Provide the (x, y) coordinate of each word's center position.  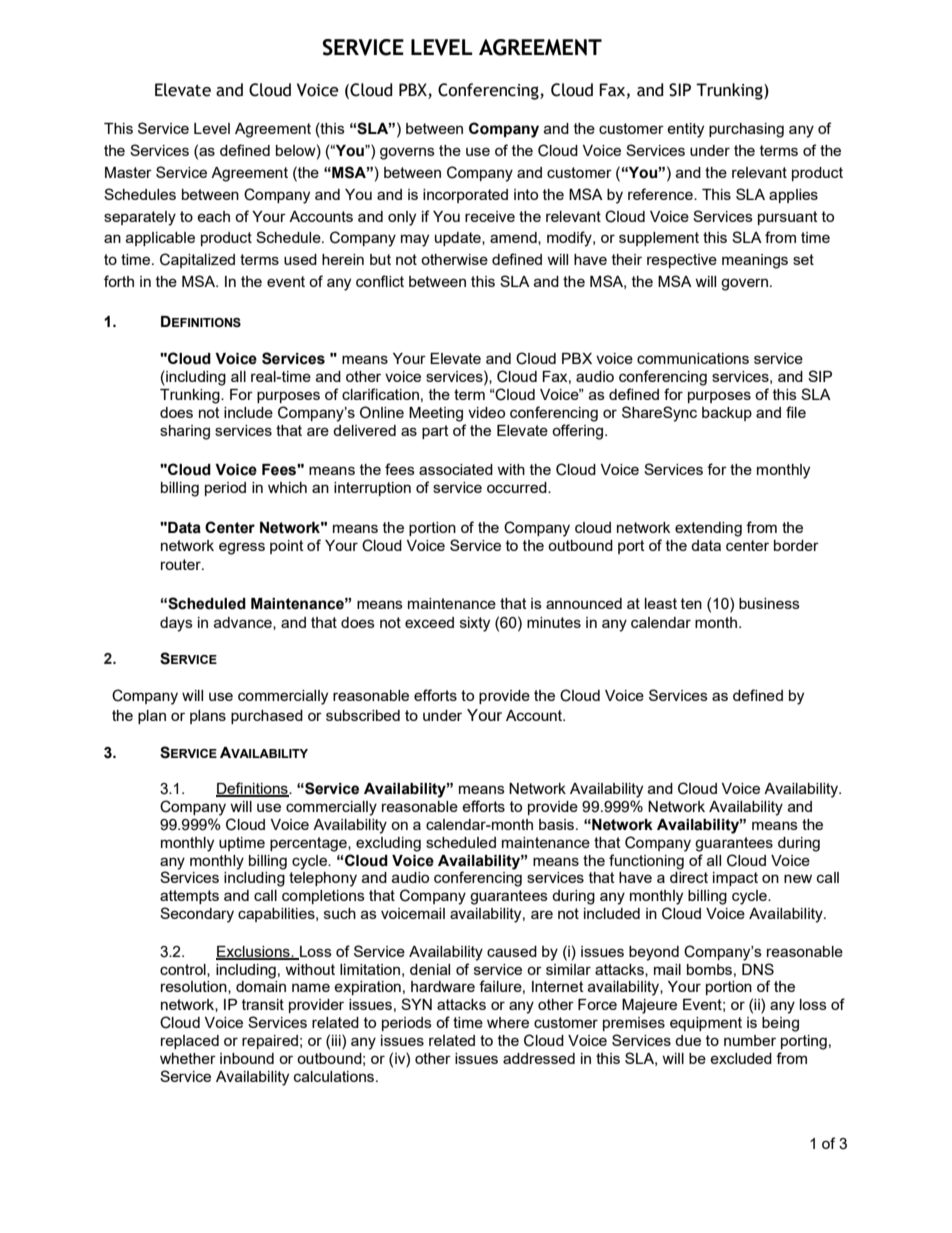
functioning (646, 862)
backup (727, 414)
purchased (267, 717)
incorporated (465, 196)
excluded (741, 1058)
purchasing (746, 130)
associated (456, 469)
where (508, 1022)
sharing (185, 432)
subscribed (363, 715)
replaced (190, 1042)
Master (128, 172)
